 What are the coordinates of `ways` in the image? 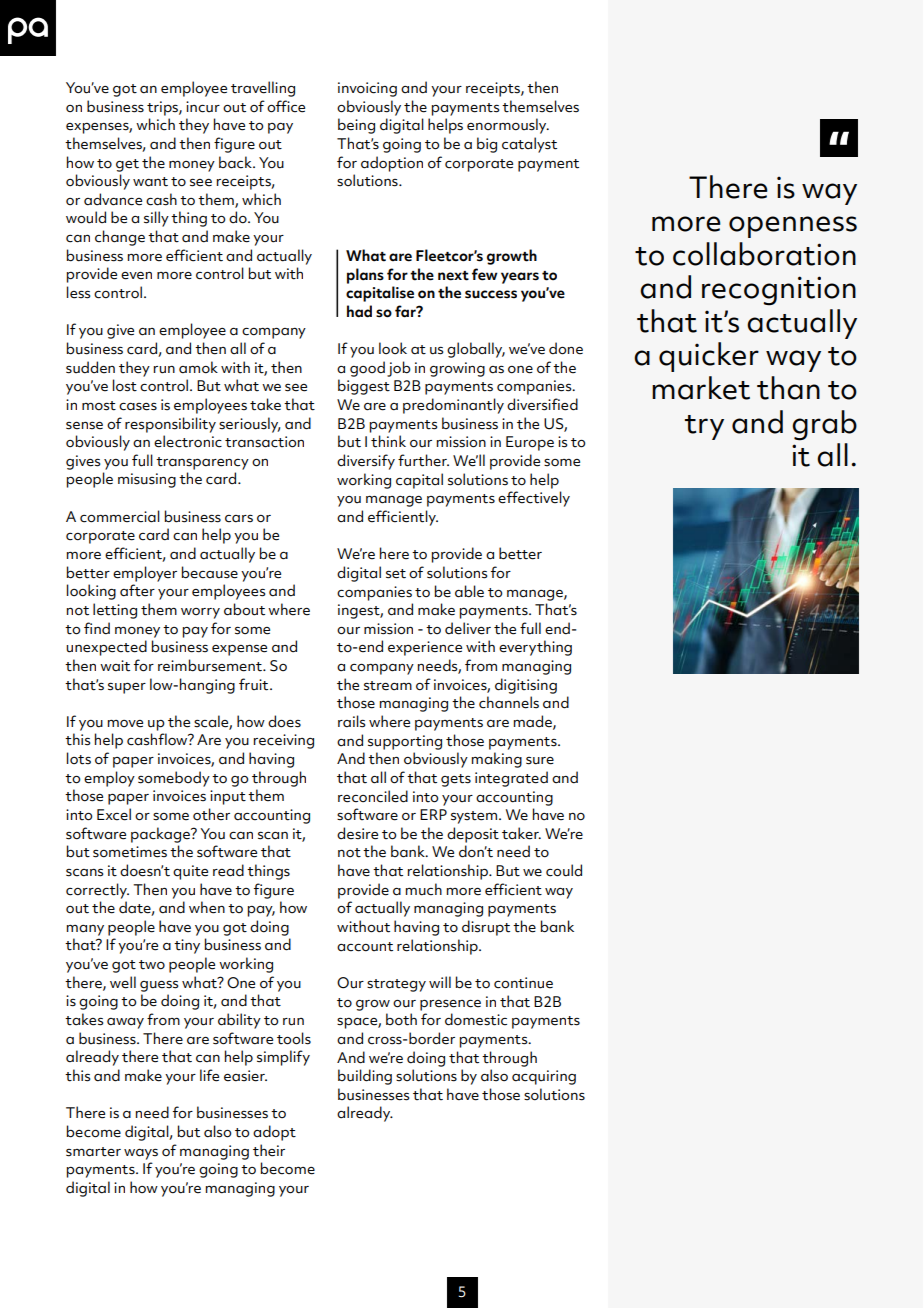 It's located at (141, 1154).
